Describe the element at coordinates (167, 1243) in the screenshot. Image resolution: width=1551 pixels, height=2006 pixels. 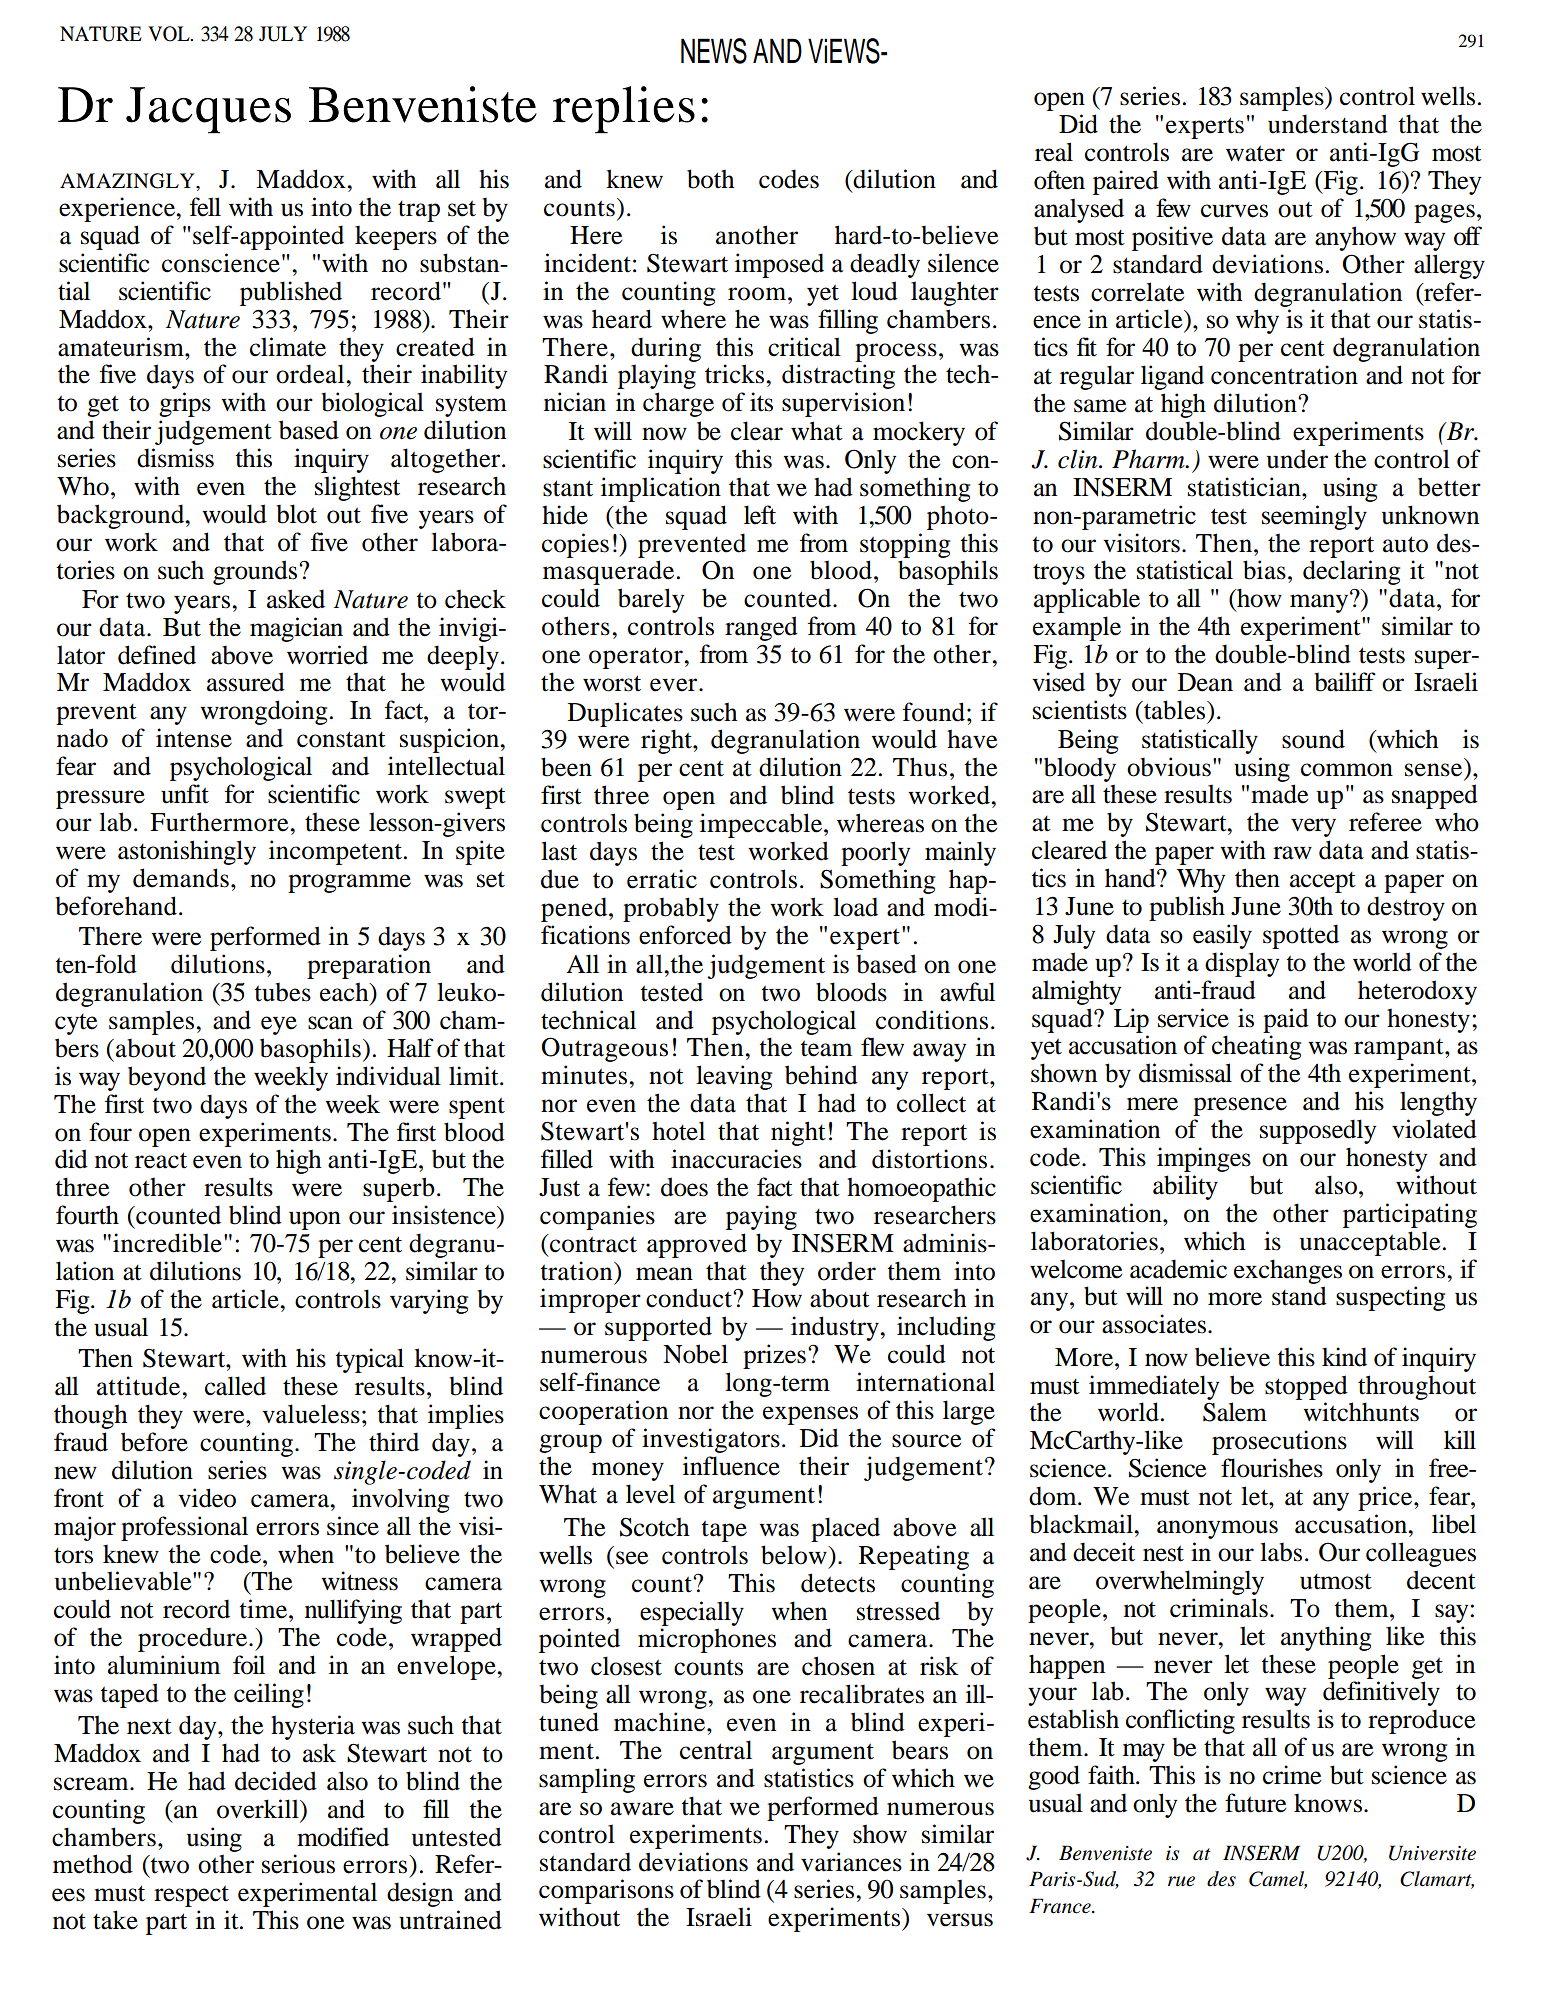
I see `incredible` at that location.
